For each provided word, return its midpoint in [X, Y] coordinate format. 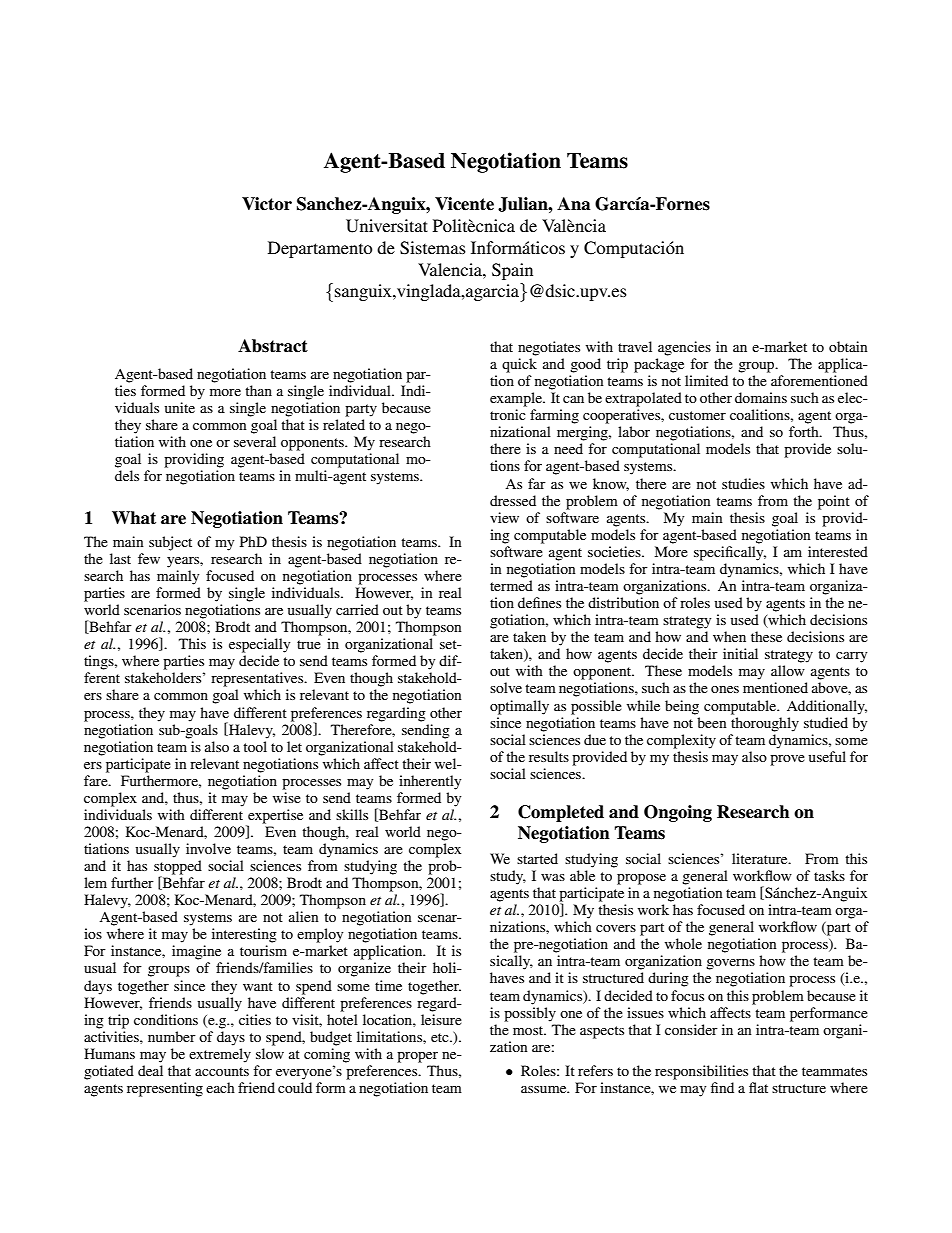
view [504, 517]
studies [743, 483]
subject [170, 543]
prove [787, 760]
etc [441, 1037]
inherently [430, 782]
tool [255, 746]
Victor [267, 204]
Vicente [464, 204]
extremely [220, 1055]
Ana [574, 204]
